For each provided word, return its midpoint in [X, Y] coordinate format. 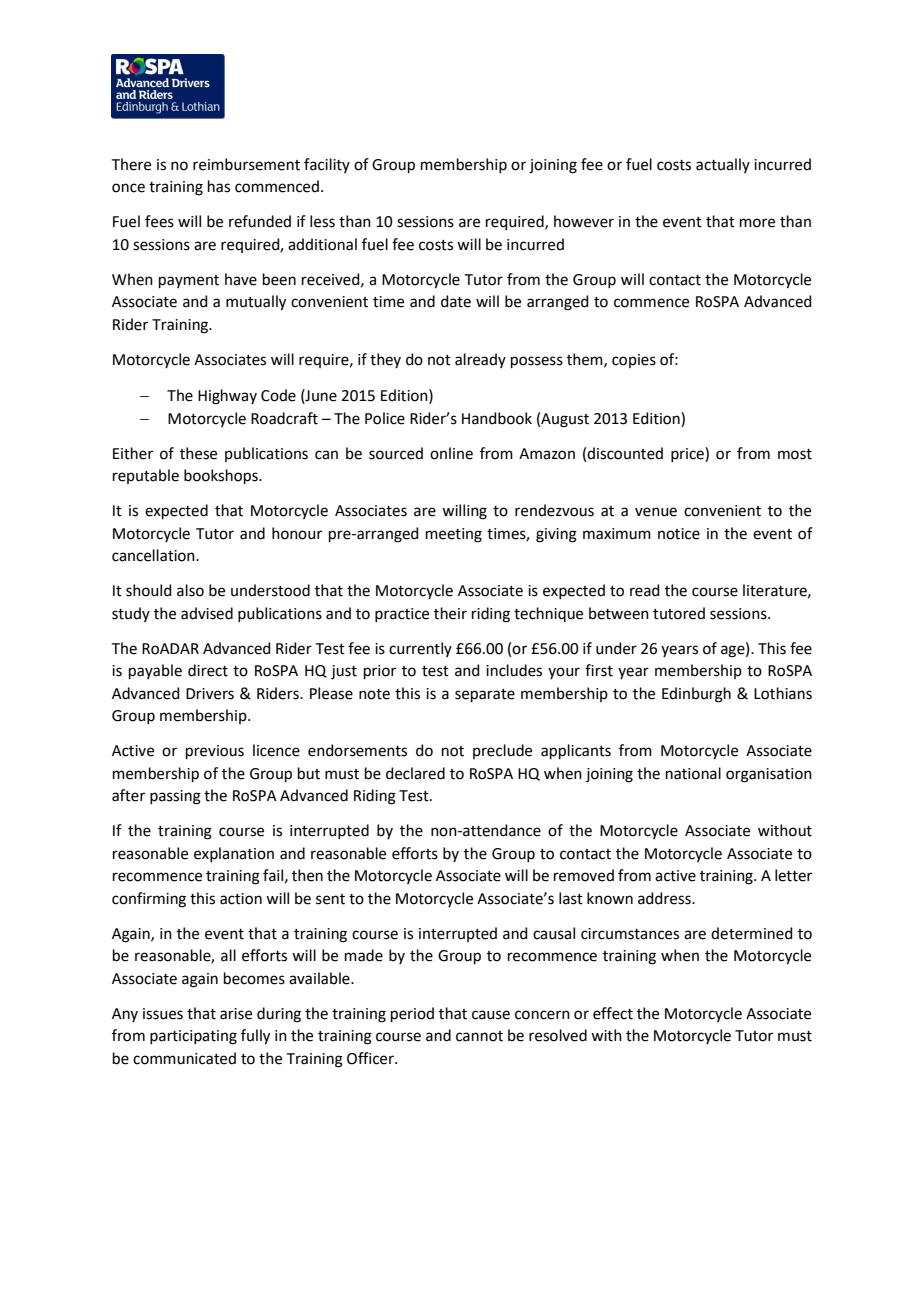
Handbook [497, 418]
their [450, 613]
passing [175, 797]
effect [613, 1013]
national [693, 773]
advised [207, 613]
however [584, 221]
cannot [479, 1036]
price [688, 454]
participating [193, 1037]
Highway [227, 397]
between [619, 613]
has [219, 186]
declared [415, 773]
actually [723, 165]
